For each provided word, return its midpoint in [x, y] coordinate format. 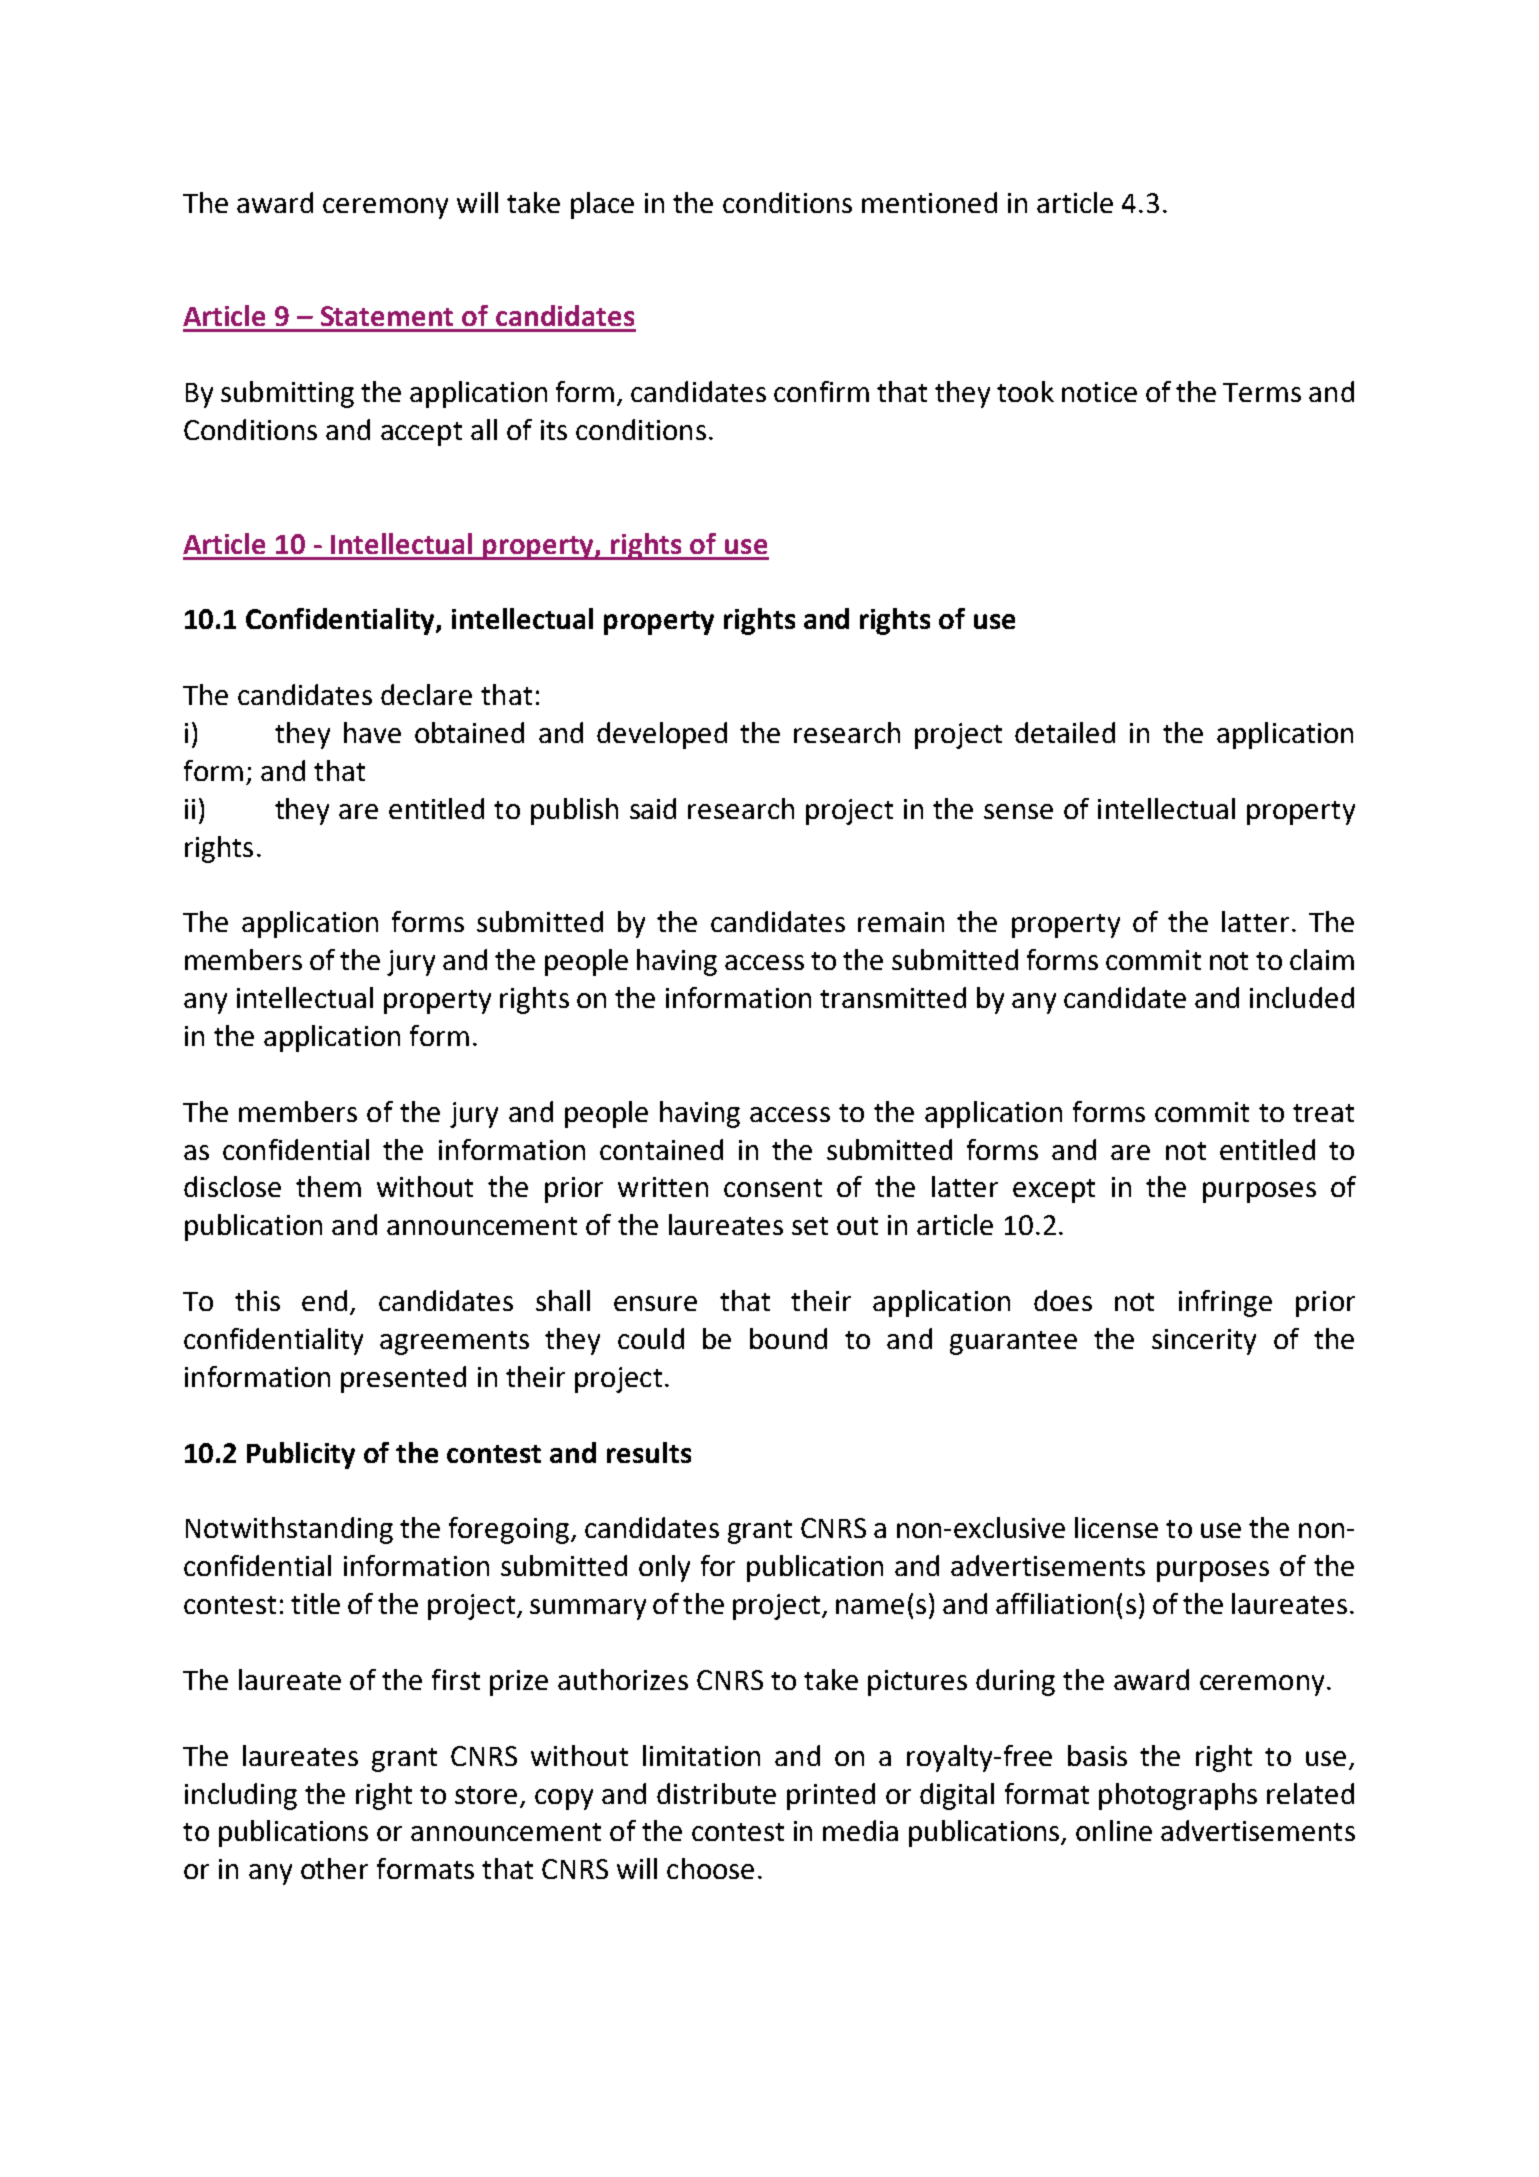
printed [831, 1796]
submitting [287, 394]
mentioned [929, 202]
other [334, 1868]
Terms [1262, 392]
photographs [1178, 1796]
